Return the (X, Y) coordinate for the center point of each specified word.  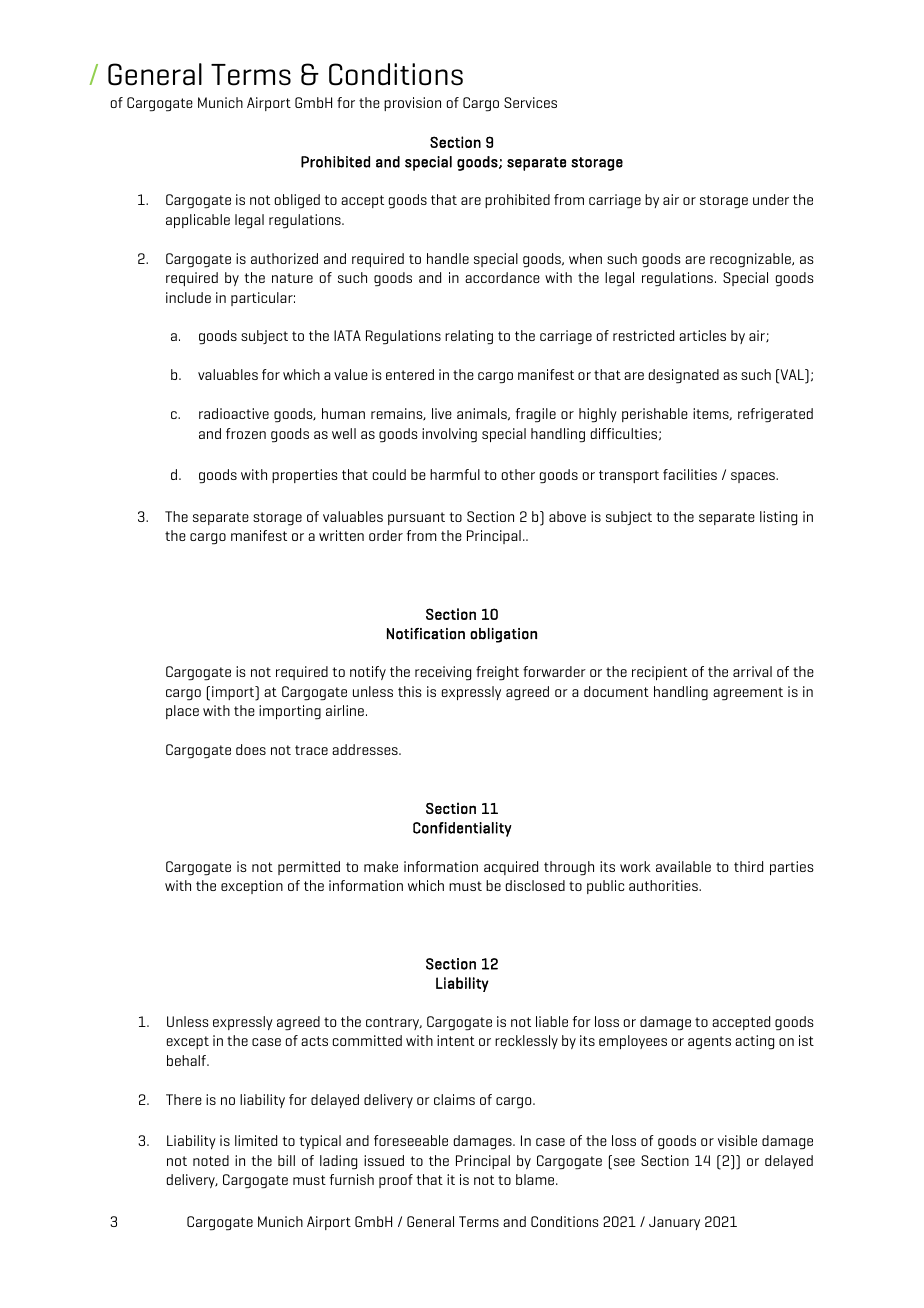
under (771, 199)
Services (530, 102)
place (182, 712)
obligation (503, 635)
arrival (752, 671)
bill (286, 1160)
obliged (297, 201)
